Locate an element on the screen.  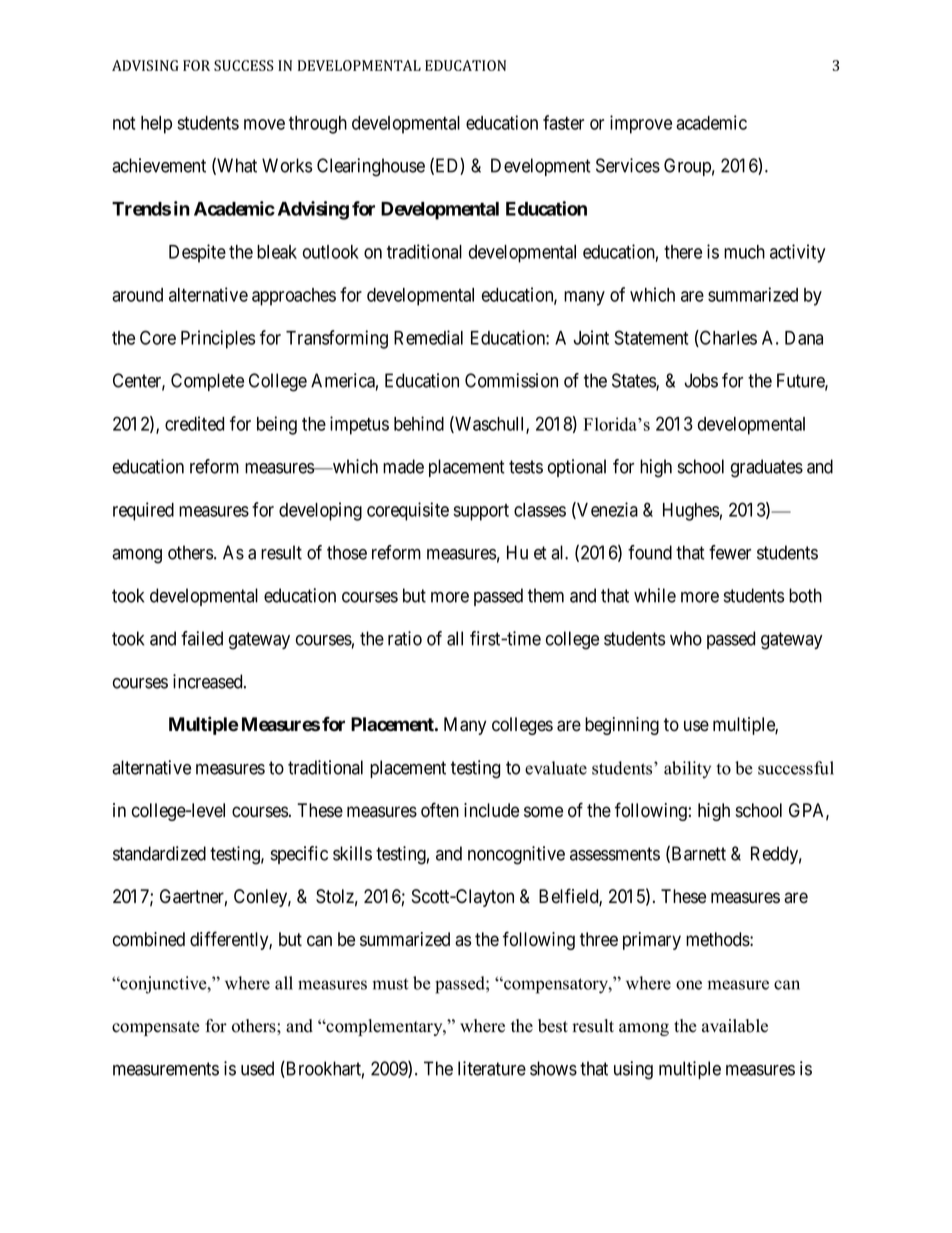
often is located at coordinates (440, 810).
